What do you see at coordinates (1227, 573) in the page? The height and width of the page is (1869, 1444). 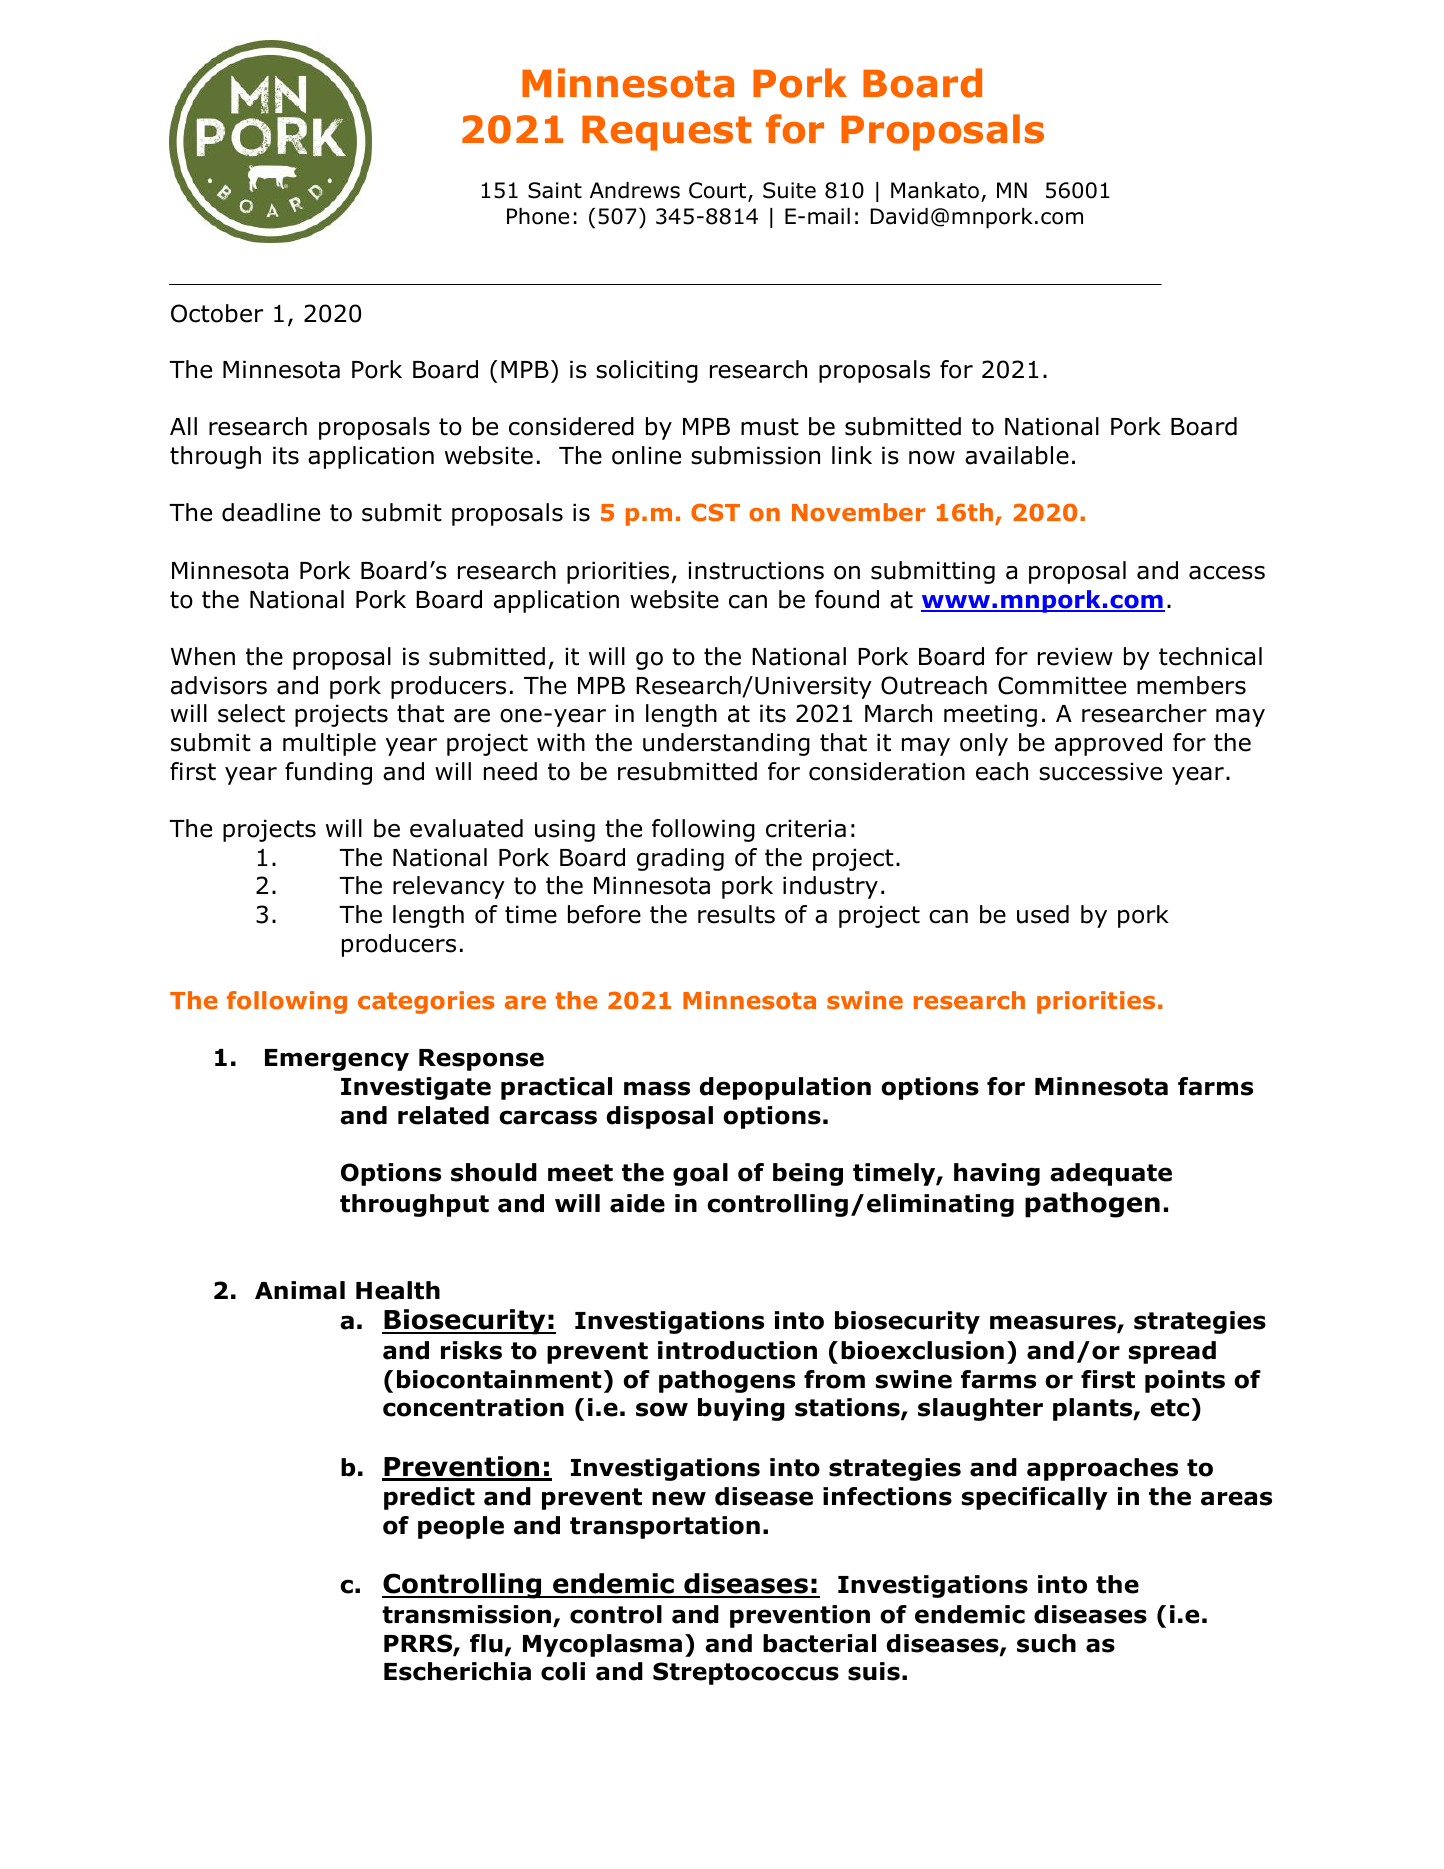 I see `access` at bounding box center [1227, 573].
